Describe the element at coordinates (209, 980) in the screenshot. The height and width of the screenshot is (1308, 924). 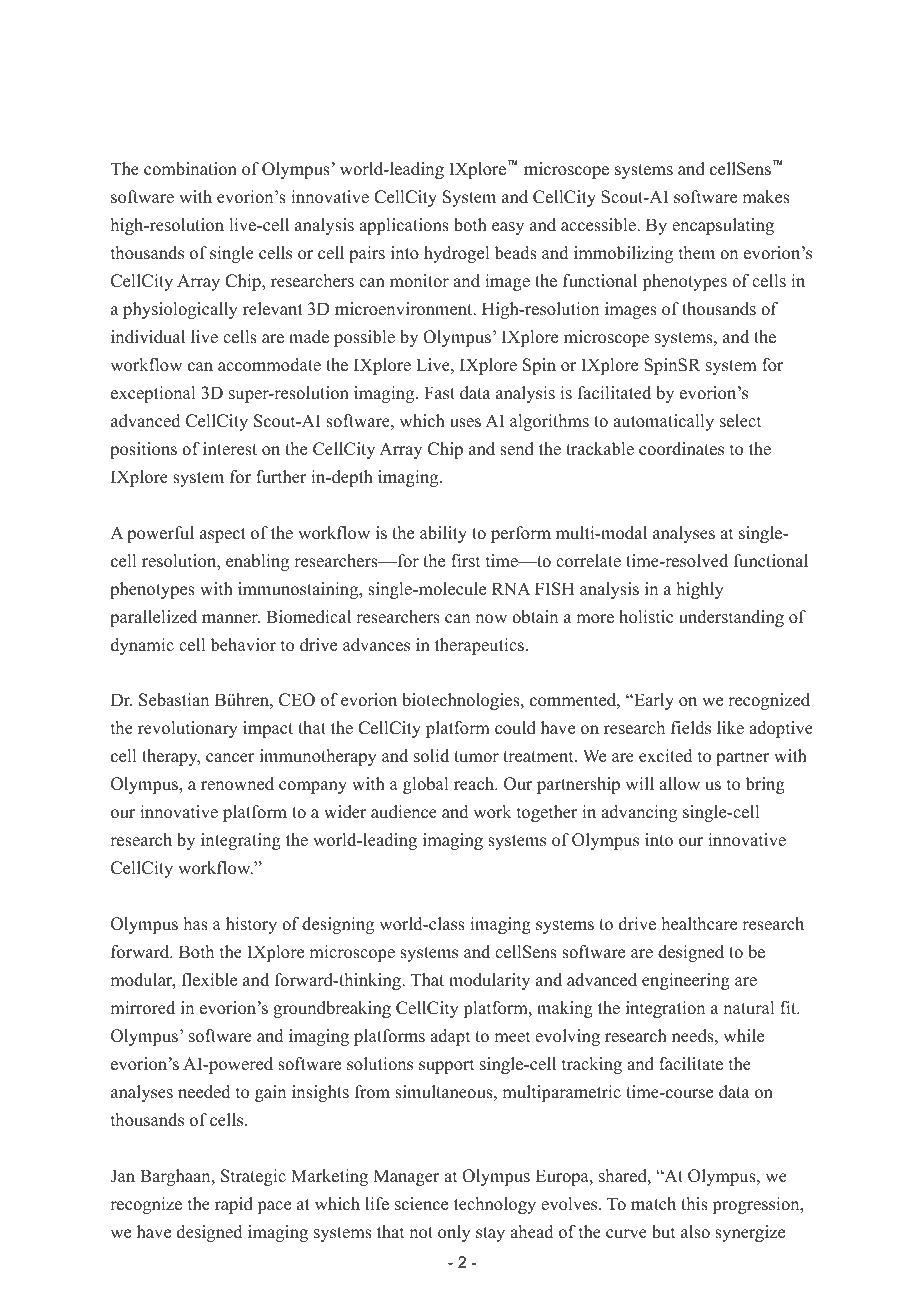
I see `flexible` at that location.
